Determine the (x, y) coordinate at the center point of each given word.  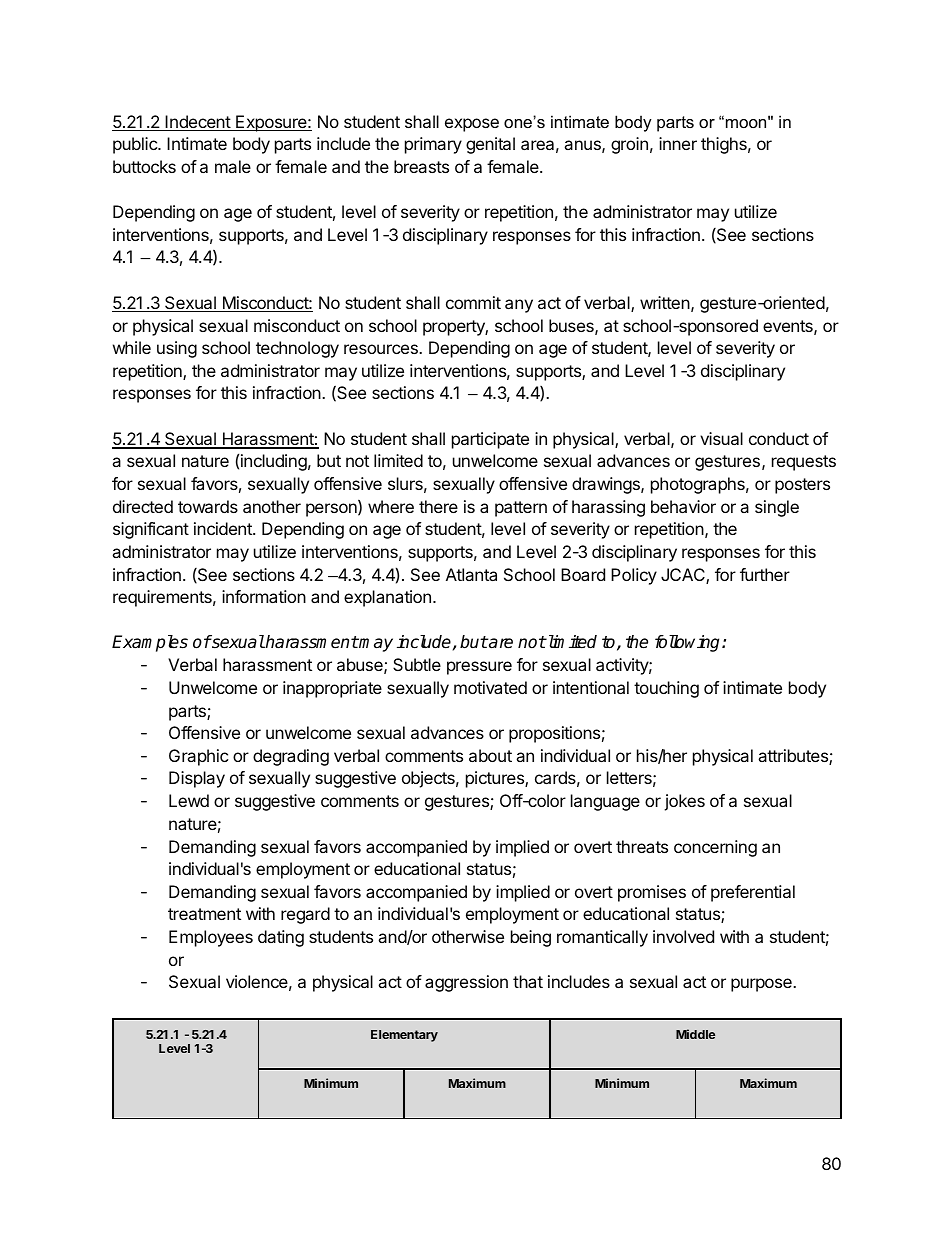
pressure (479, 668)
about (490, 755)
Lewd (189, 800)
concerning (715, 848)
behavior (683, 506)
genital (490, 145)
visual (721, 438)
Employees (211, 938)
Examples (150, 643)
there (438, 506)
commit (473, 302)
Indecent (198, 123)
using (177, 349)
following (689, 643)
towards (208, 506)
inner (678, 143)
